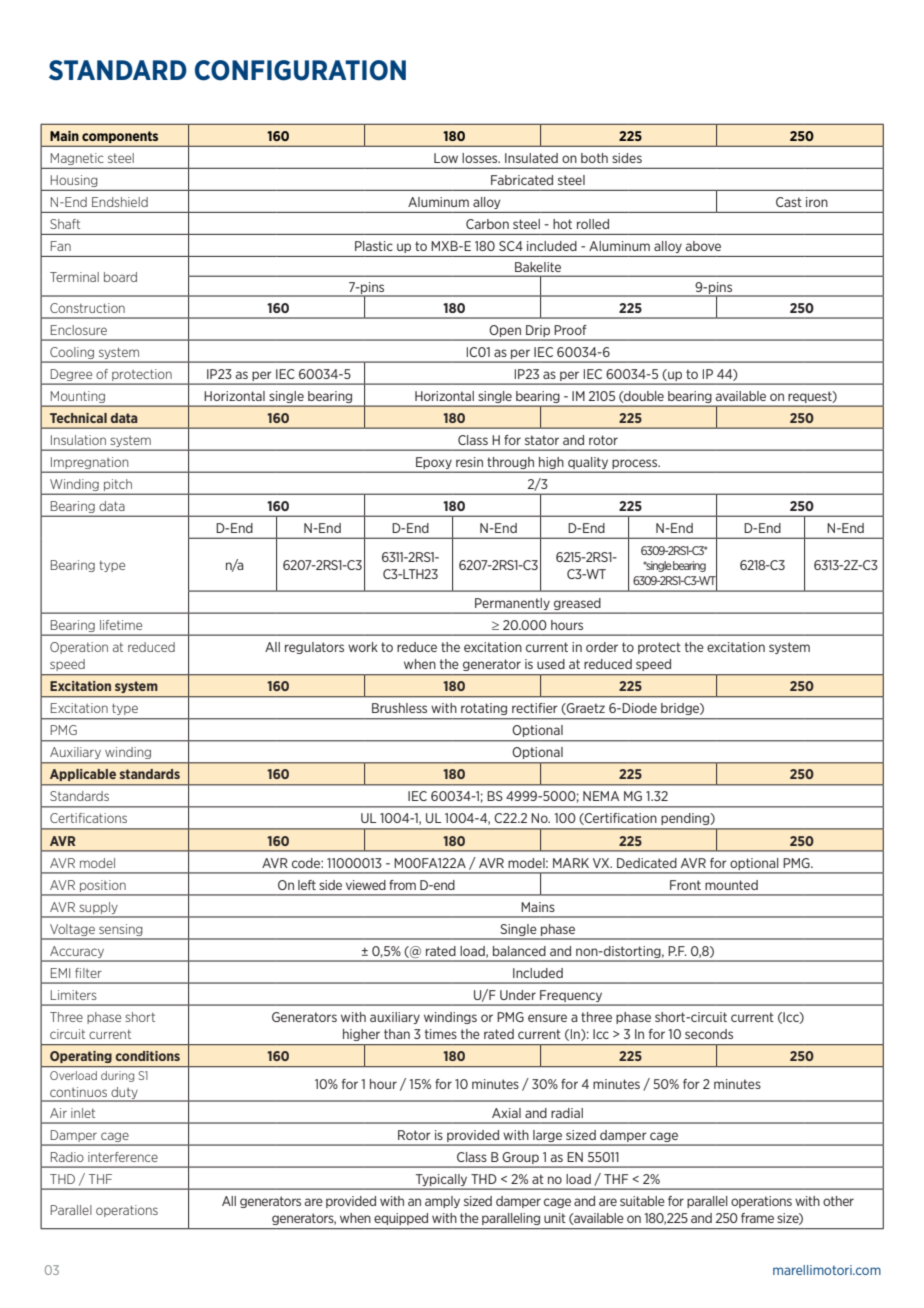 This image has height=1308, width=924. Describe the element at coordinates (123, 1157) in the image. I see `interference` at that location.
